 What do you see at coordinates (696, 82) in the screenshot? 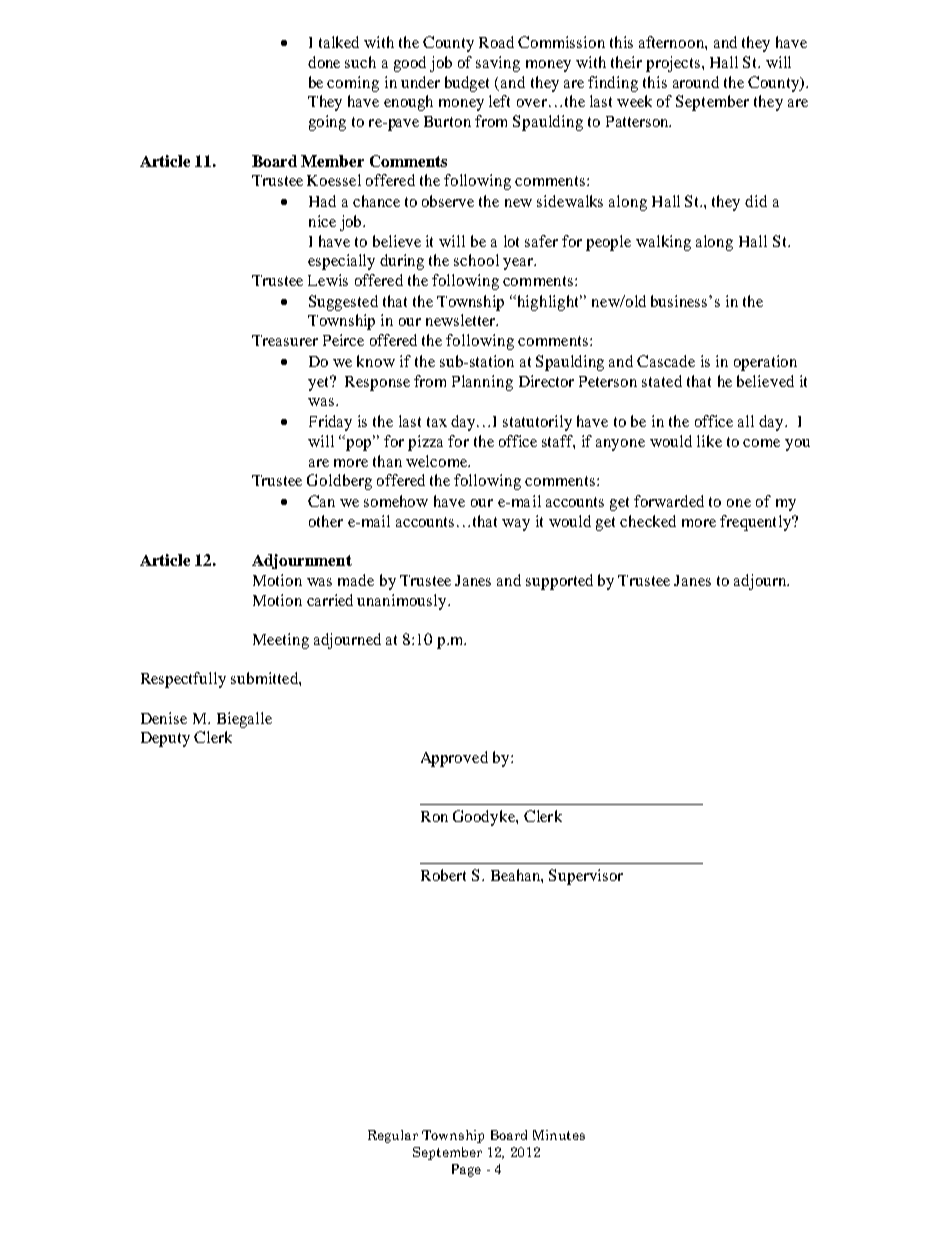
I see `around` at bounding box center [696, 82].
